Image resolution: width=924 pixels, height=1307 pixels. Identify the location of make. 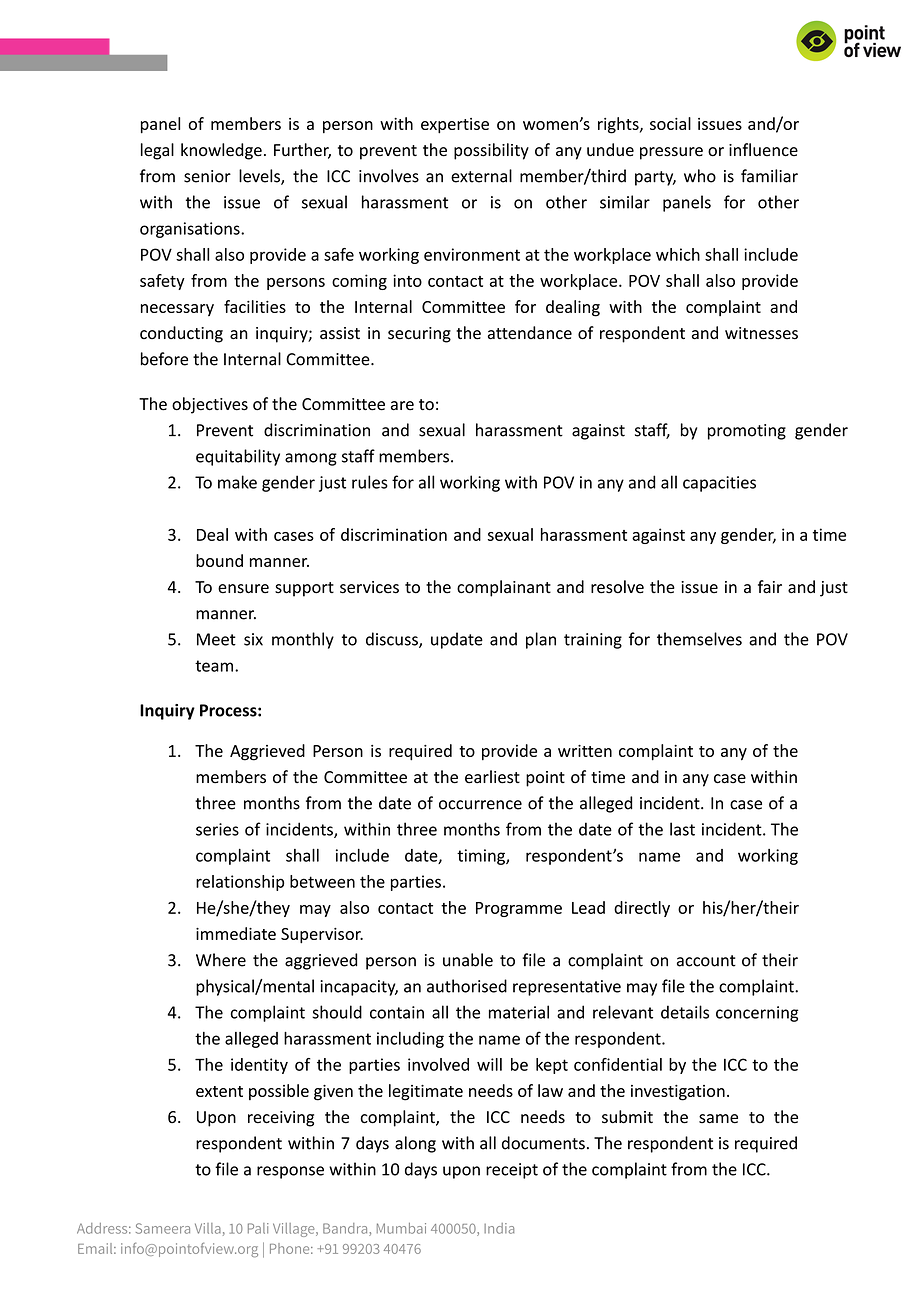
(237, 482).
